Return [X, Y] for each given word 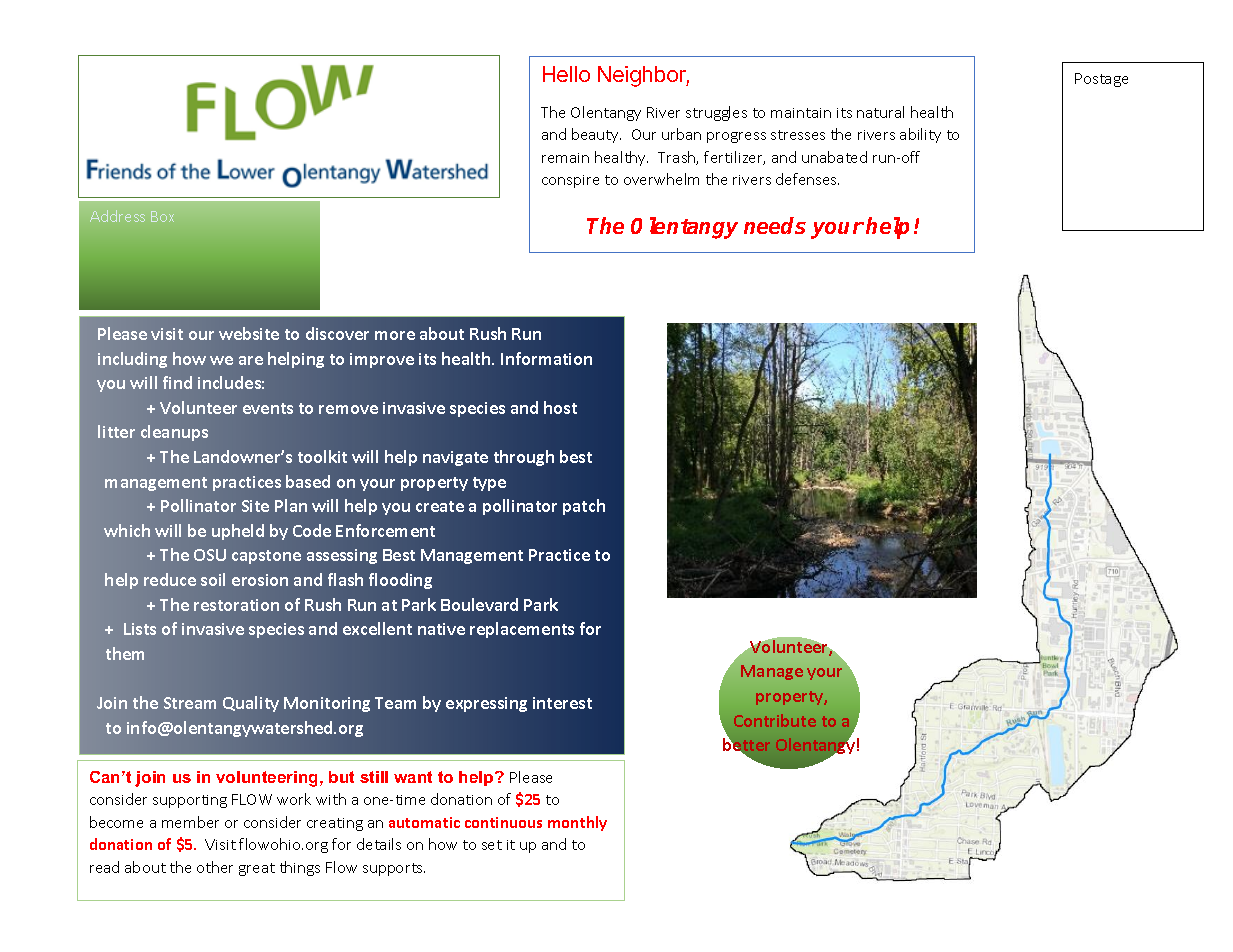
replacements [522, 630]
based [308, 481]
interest [562, 703]
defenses [807, 179]
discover [337, 333]
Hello [566, 74]
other [215, 867]
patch [584, 507]
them [125, 653]
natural [880, 112]
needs [775, 225]
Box [162, 216]
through [524, 458]
